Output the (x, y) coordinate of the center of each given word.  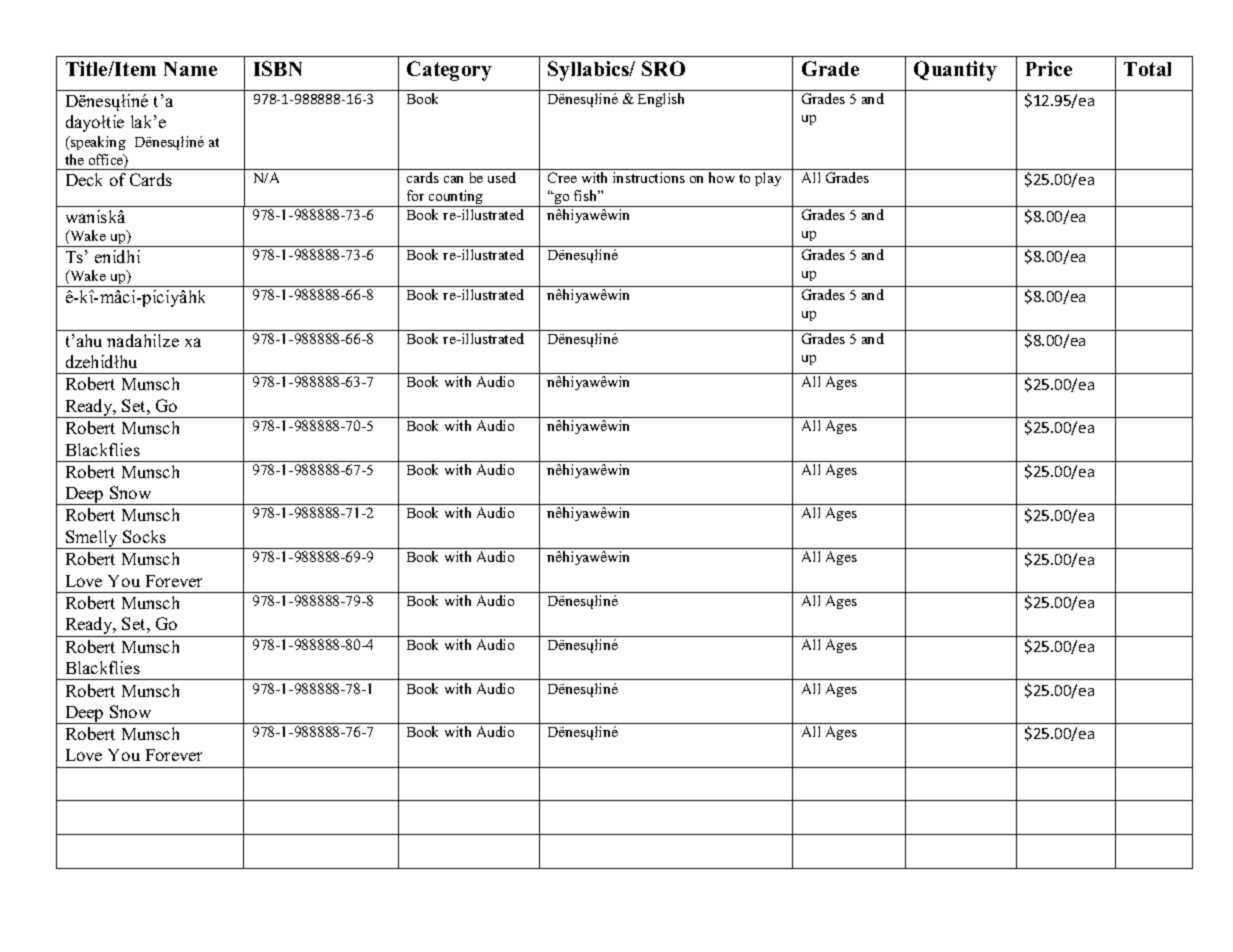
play (768, 179)
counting (456, 198)
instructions (649, 177)
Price (1049, 68)
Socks (144, 536)
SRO (663, 68)
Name (190, 69)
